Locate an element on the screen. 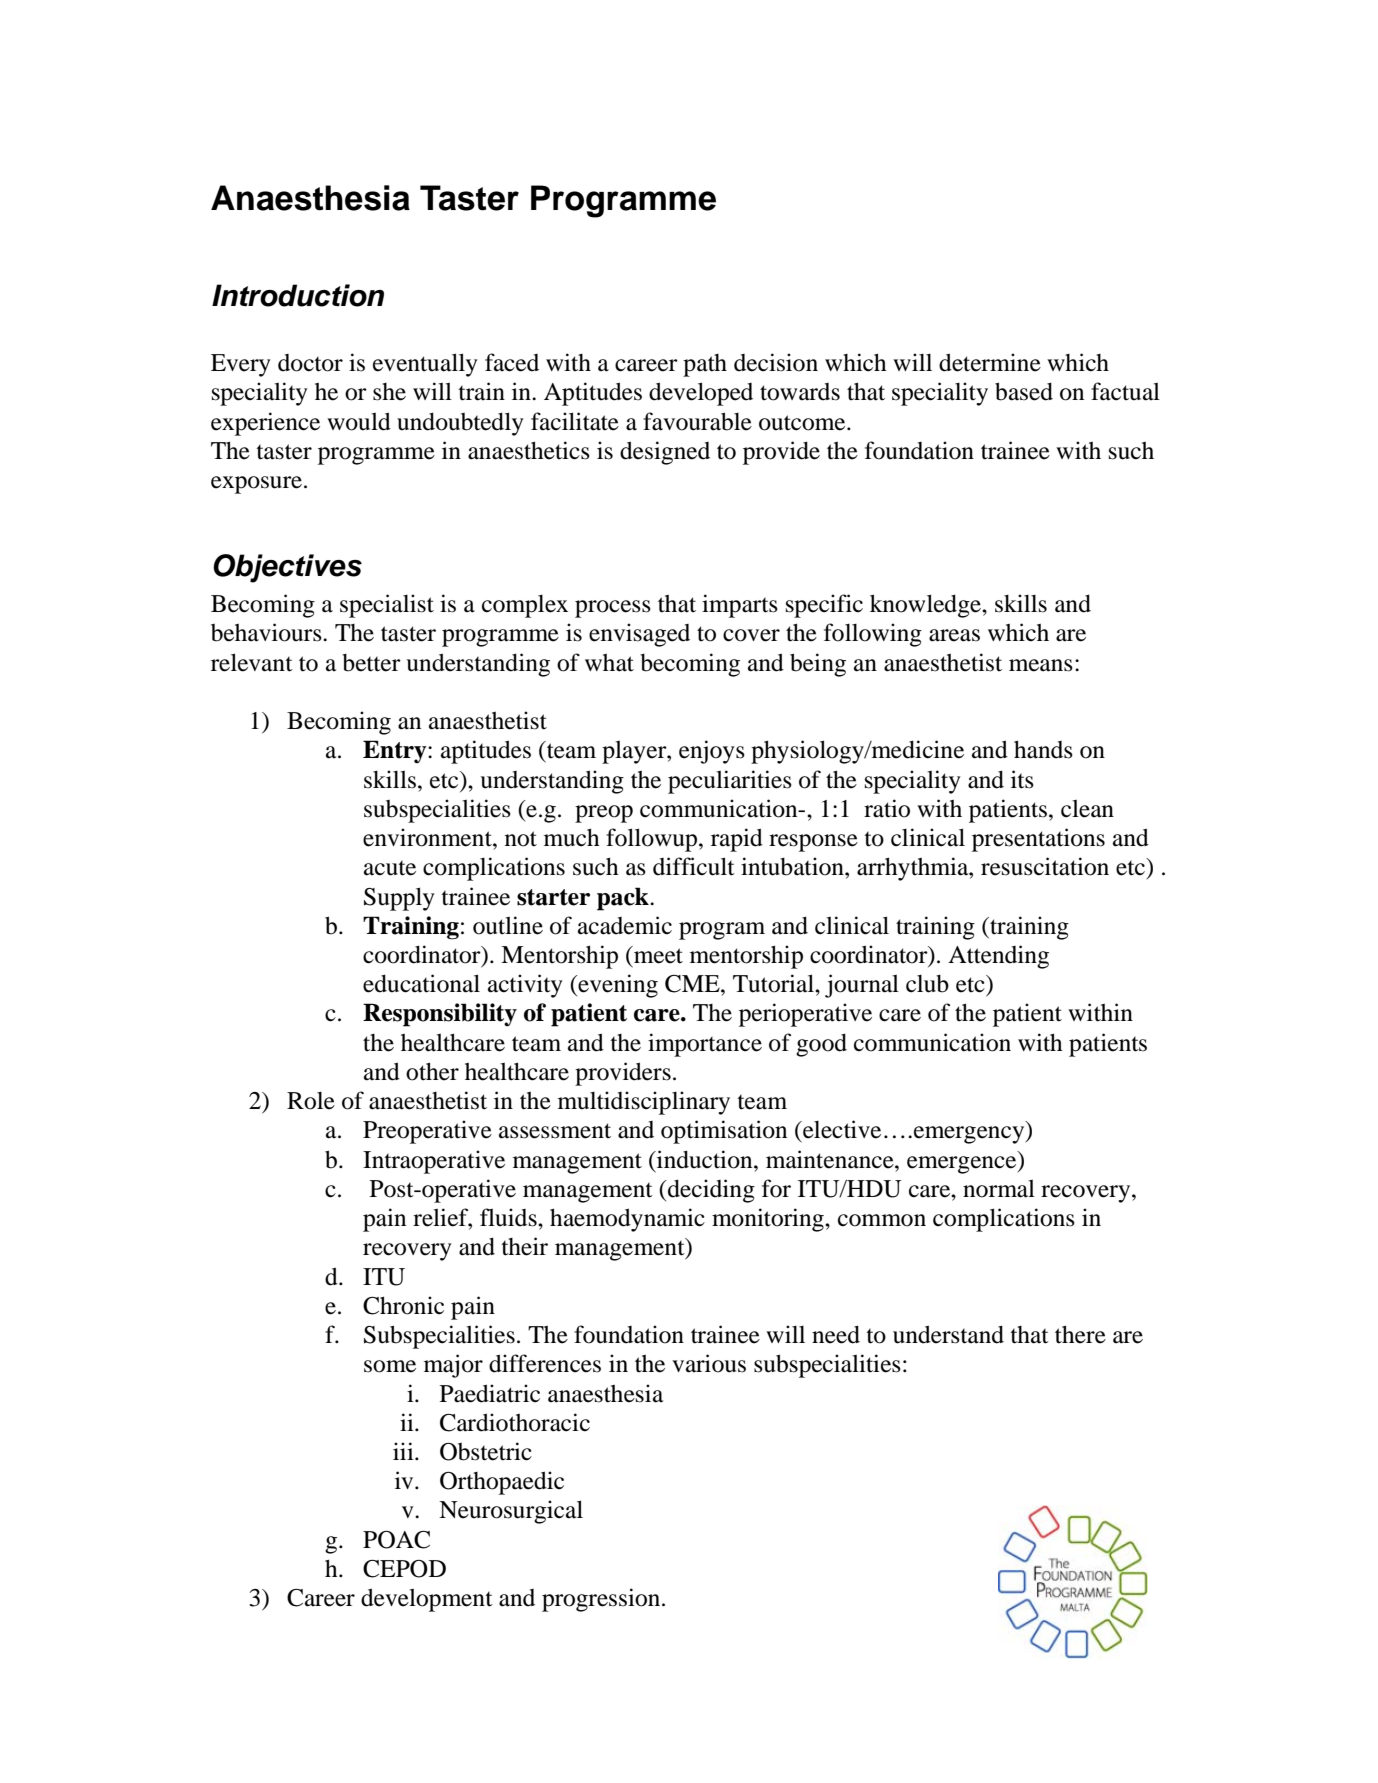  Entry is located at coordinates (396, 752).
